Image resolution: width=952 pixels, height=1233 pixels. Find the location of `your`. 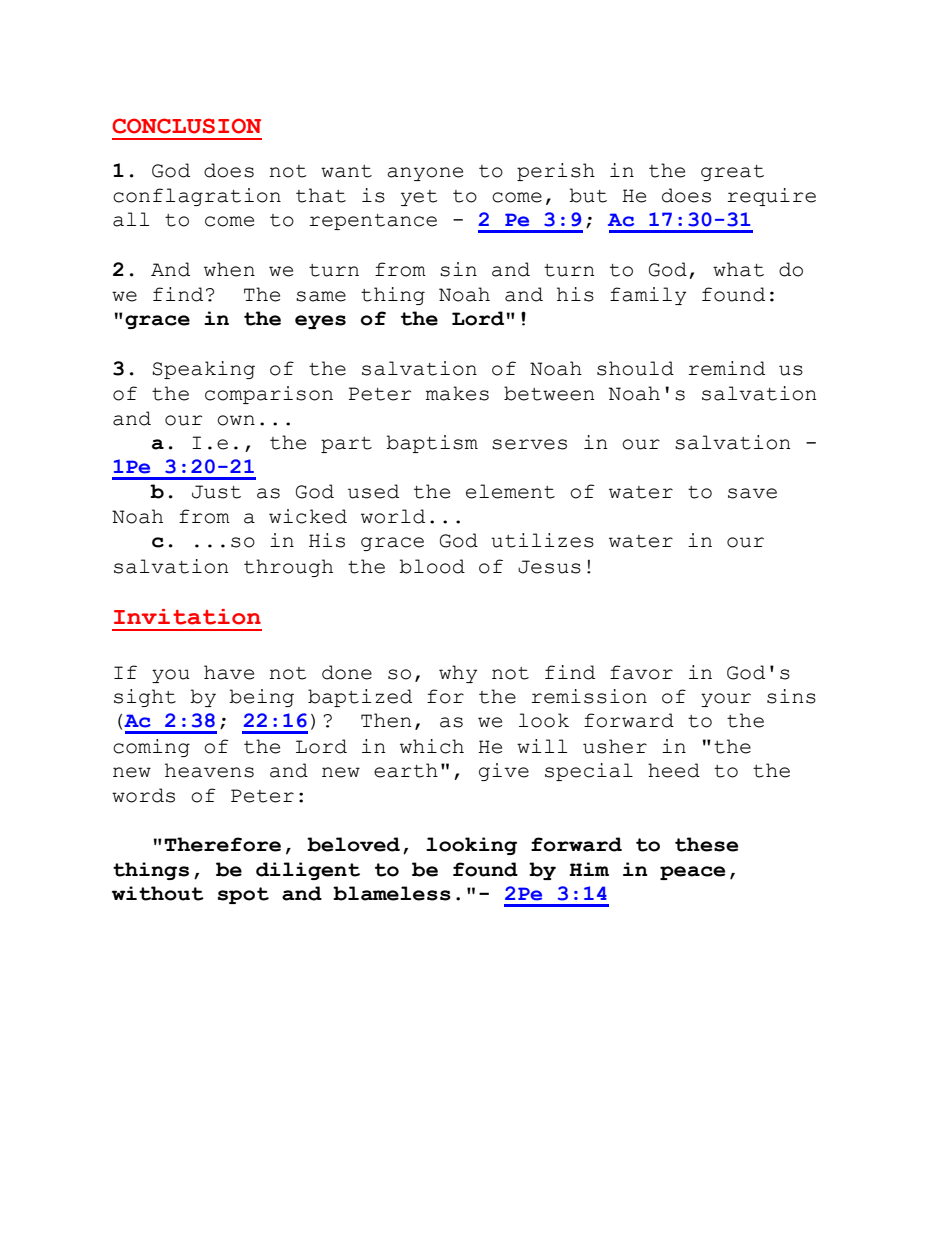

your is located at coordinates (726, 700).
